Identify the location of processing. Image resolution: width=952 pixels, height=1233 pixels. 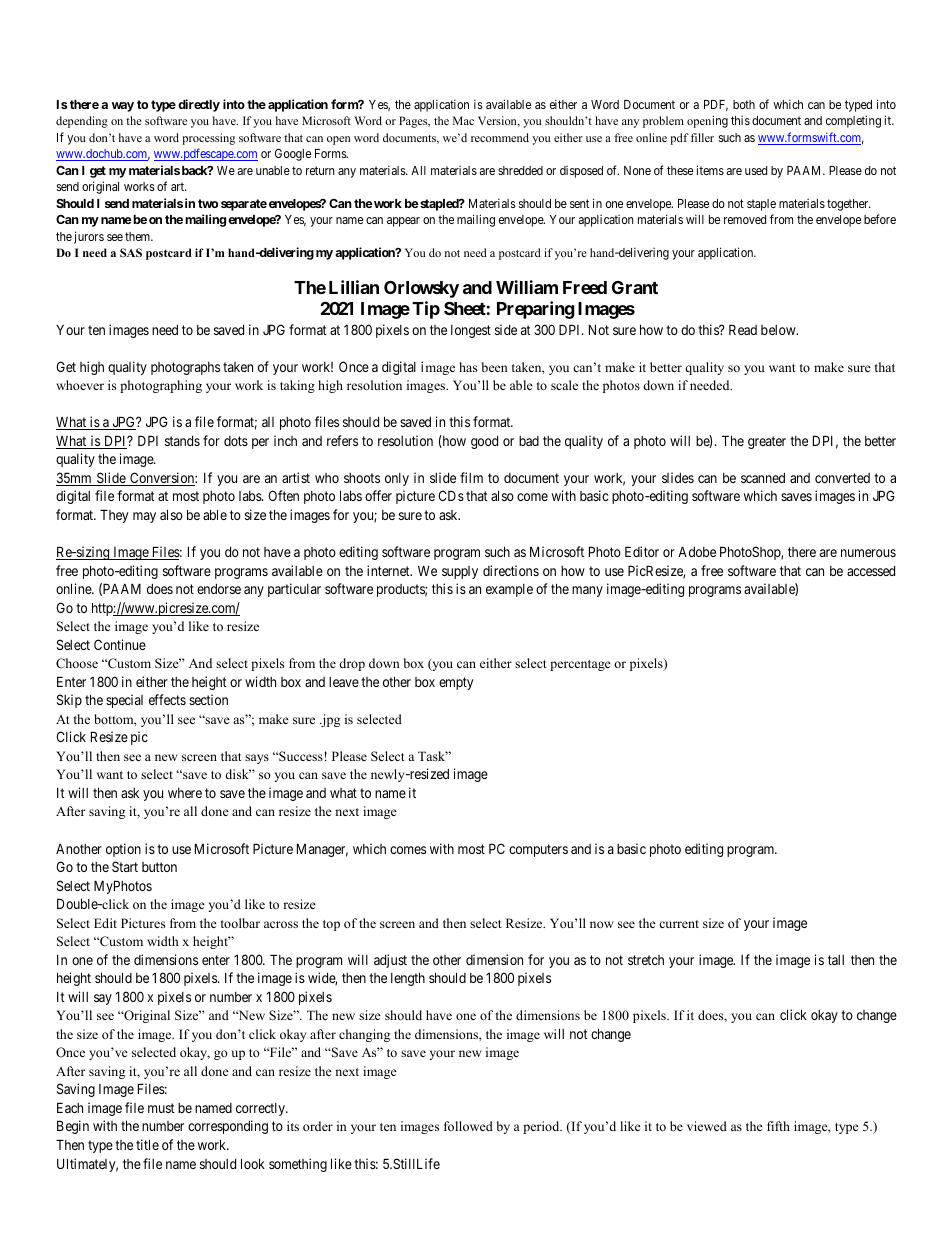
(208, 139).
